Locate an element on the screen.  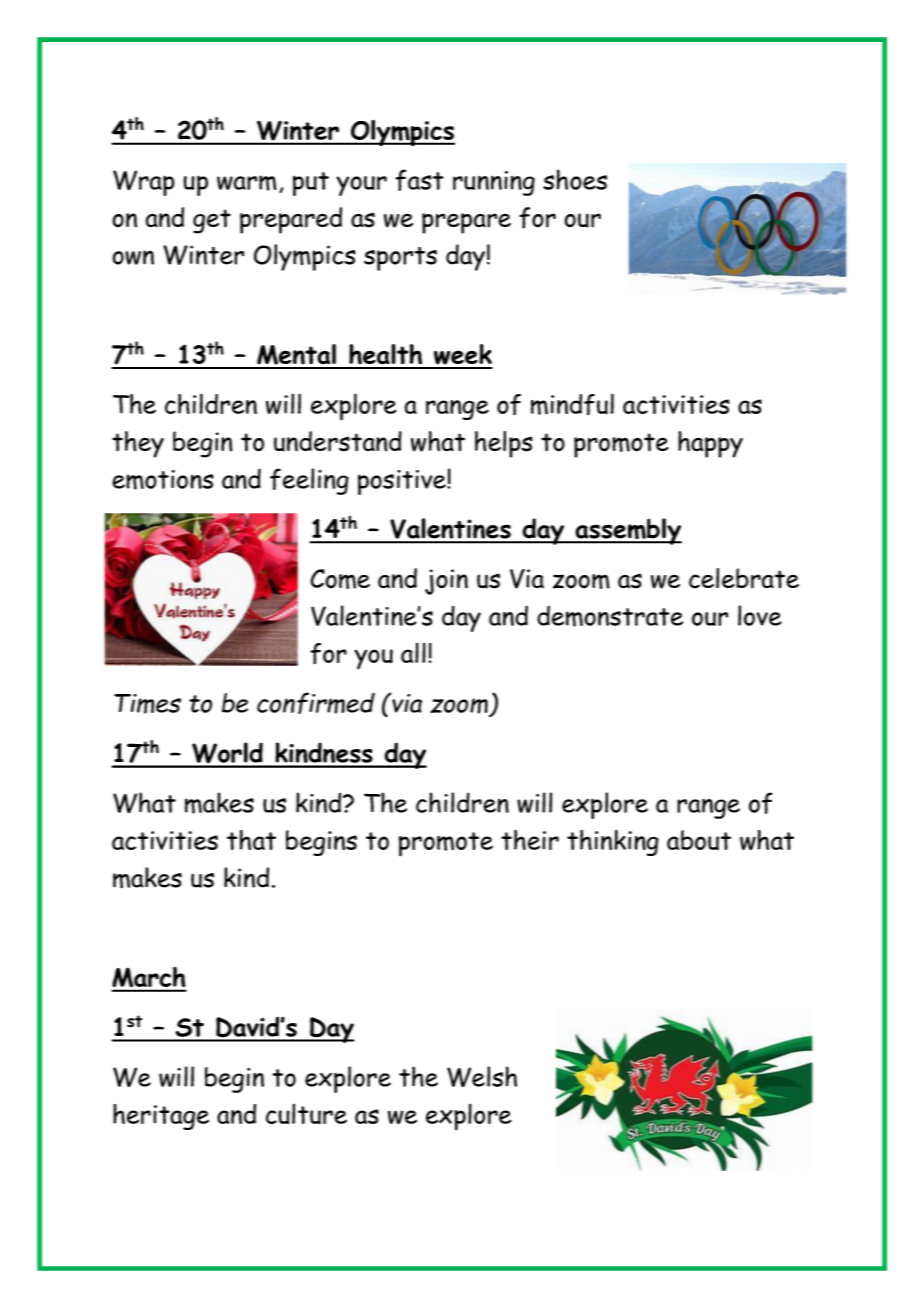
shoes is located at coordinates (575, 179).
